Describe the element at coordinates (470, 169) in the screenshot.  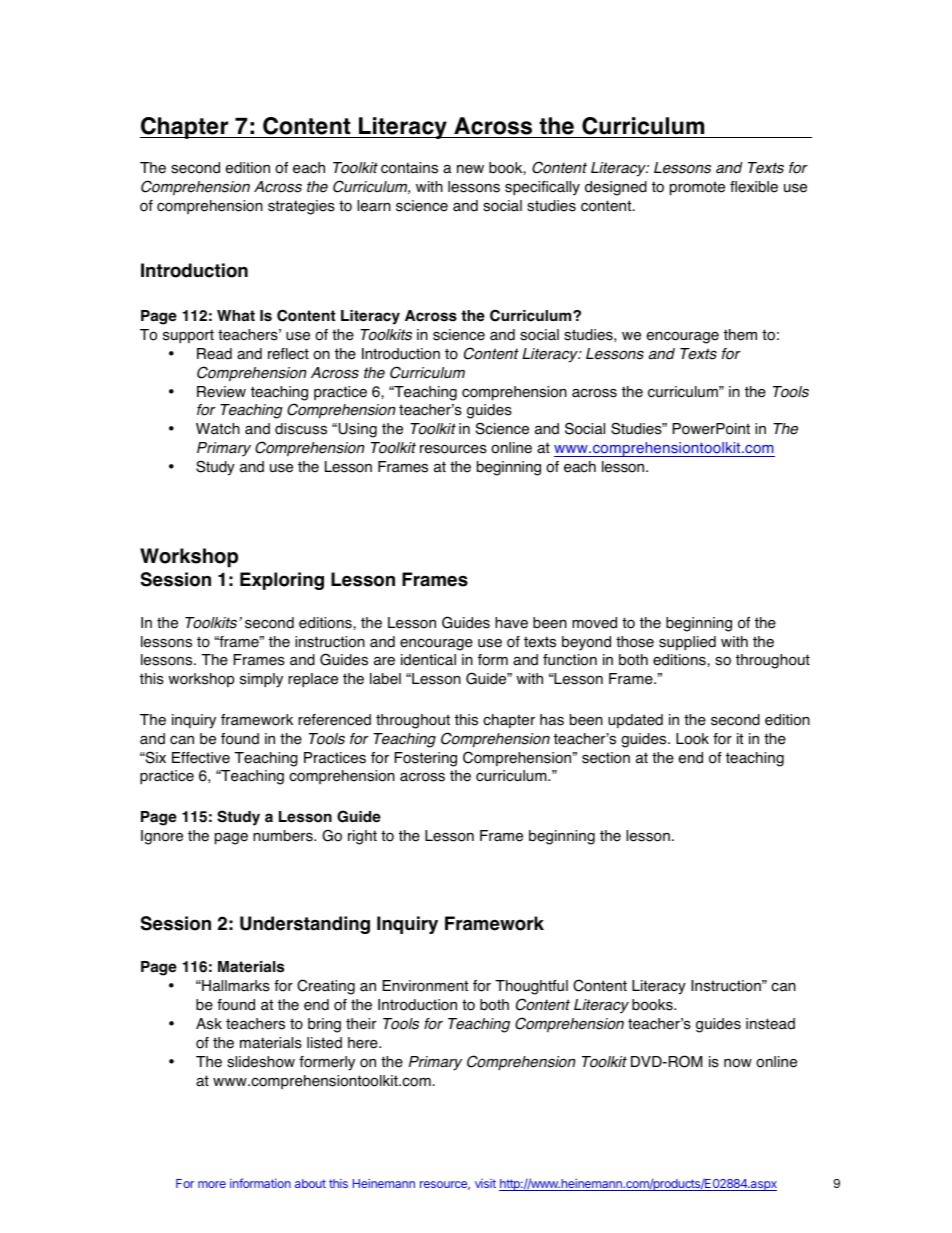
I see `new` at that location.
